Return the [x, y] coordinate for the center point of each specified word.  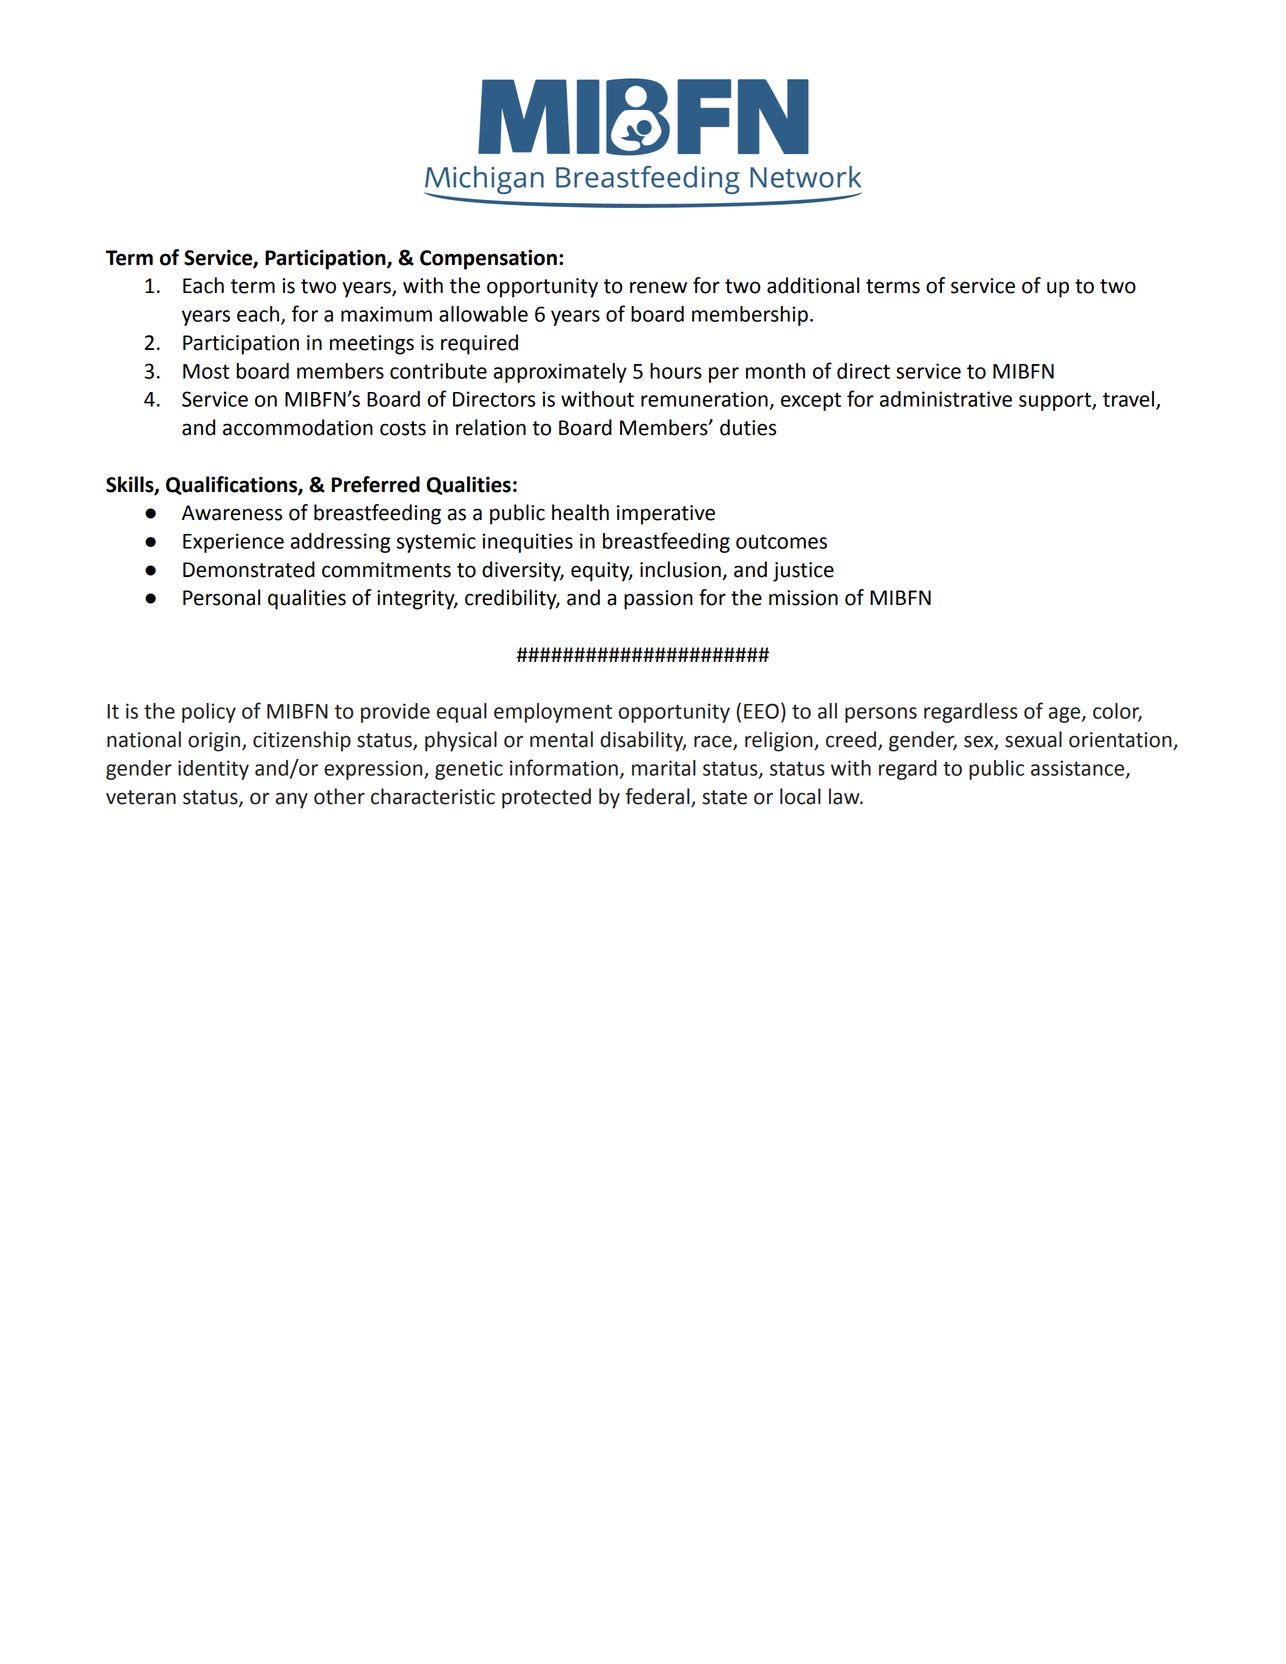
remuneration [704, 399]
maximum [386, 314]
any [292, 800]
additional [813, 285]
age [1066, 715]
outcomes [781, 541]
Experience [233, 543]
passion [658, 600]
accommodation [298, 427]
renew [658, 287]
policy [209, 713]
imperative [666, 515]
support [1056, 401]
